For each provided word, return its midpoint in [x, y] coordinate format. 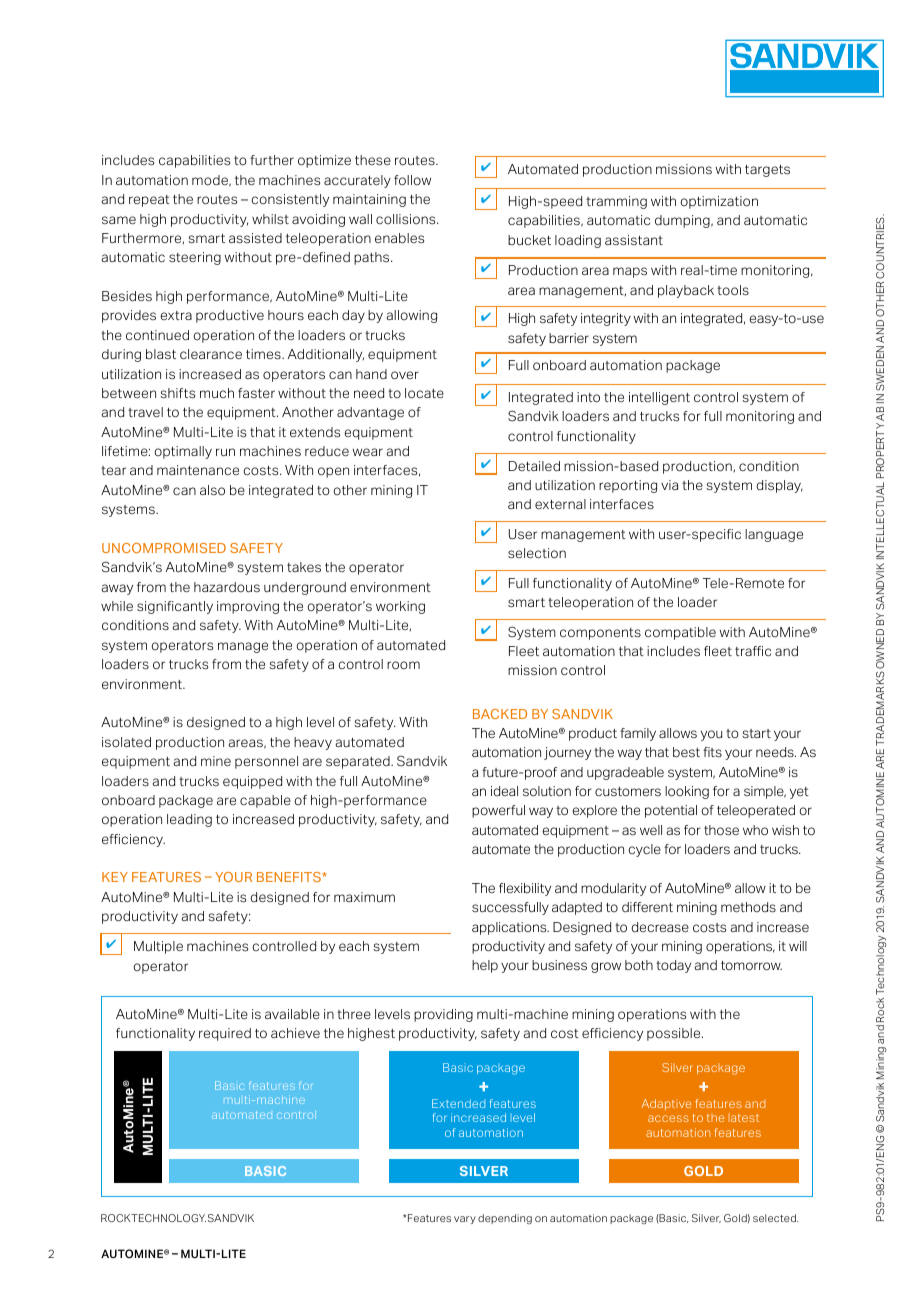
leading [189, 820]
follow [412, 180]
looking [687, 792]
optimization [719, 202]
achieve [295, 1033]
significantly [175, 607]
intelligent [659, 398]
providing [443, 1015]
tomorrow [751, 966]
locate [424, 393]
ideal [504, 791]
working [400, 607]
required [225, 1034]
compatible [680, 633]
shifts [177, 393]
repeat [149, 201]
